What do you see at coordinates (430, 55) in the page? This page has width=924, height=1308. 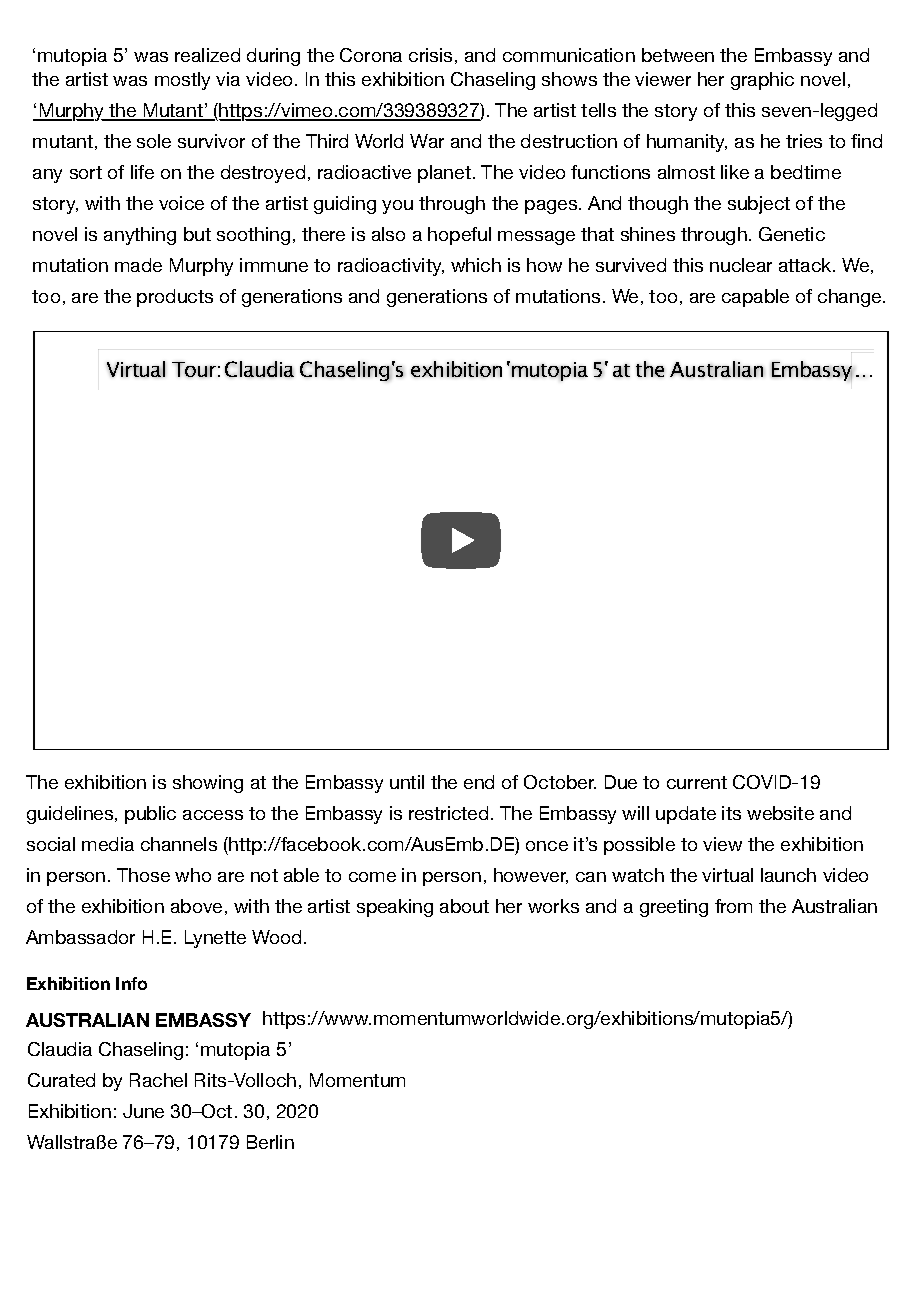 I see `crisis` at bounding box center [430, 55].
